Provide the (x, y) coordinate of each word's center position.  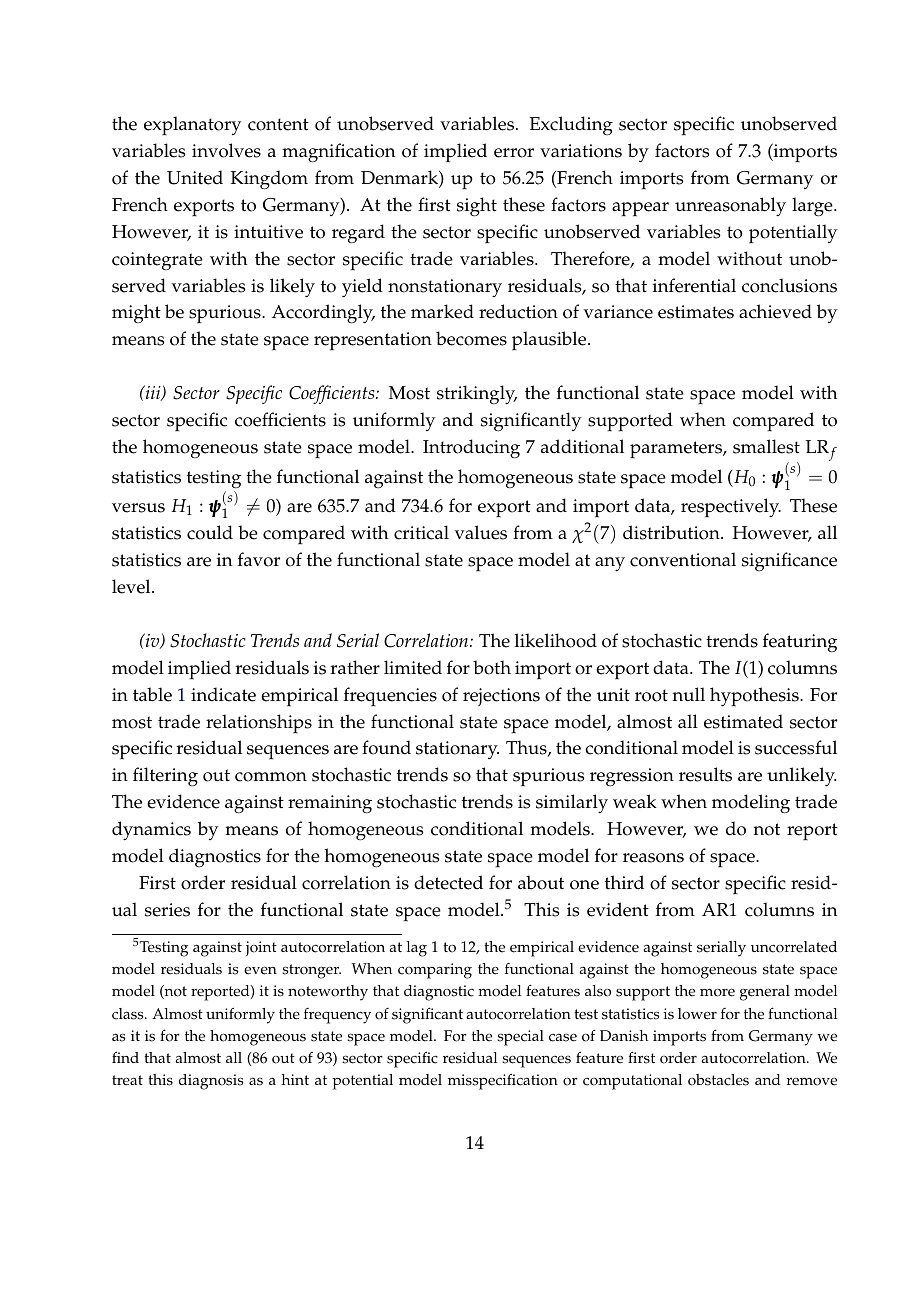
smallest (766, 446)
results (705, 774)
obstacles (718, 1080)
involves (226, 150)
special (520, 1038)
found (386, 747)
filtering (165, 777)
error (514, 153)
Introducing (471, 449)
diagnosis (211, 1082)
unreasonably (730, 207)
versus (138, 508)
